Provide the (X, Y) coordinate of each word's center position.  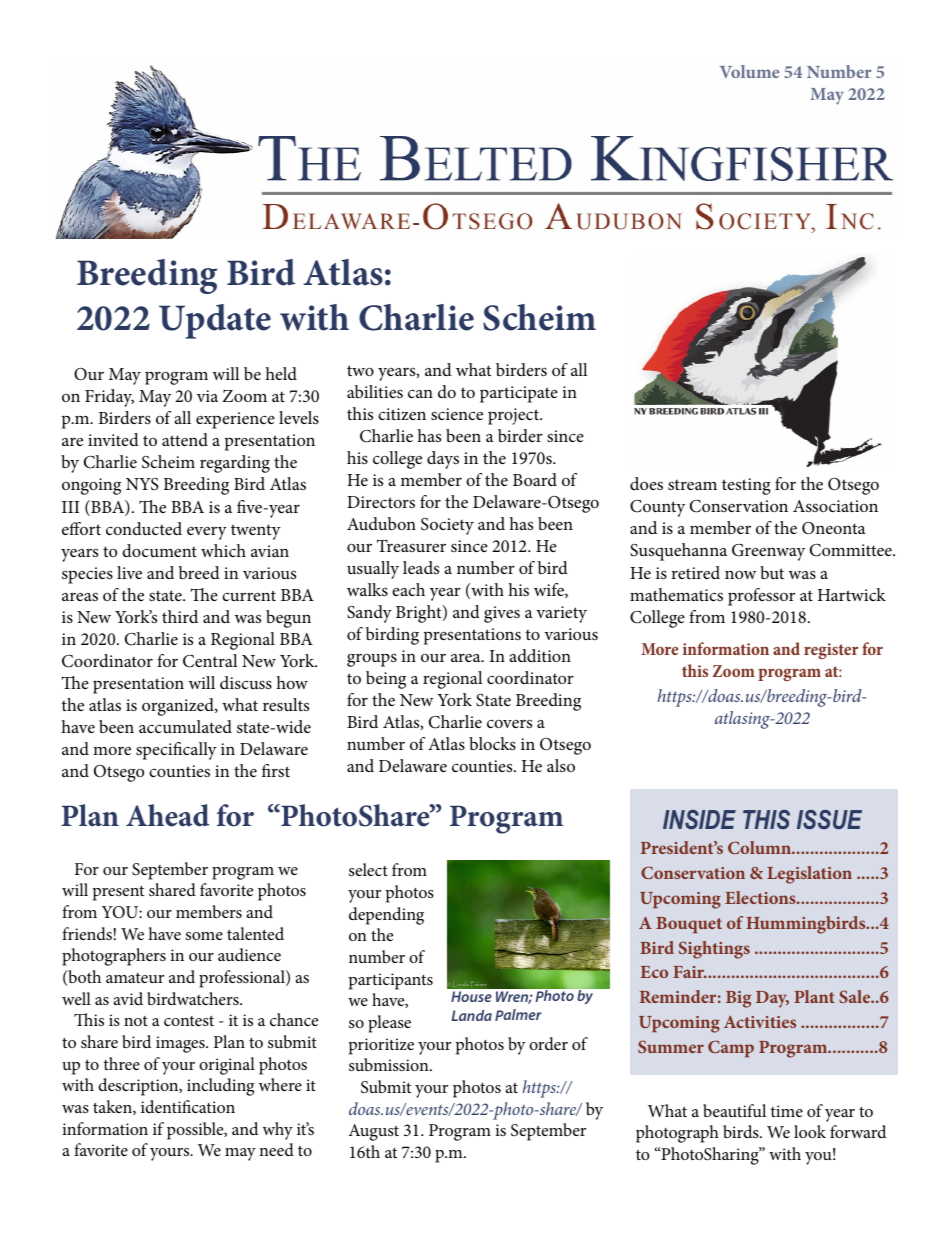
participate (519, 394)
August (373, 1132)
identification (188, 1106)
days (443, 460)
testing (746, 486)
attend (185, 439)
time (787, 1111)
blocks (492, 743)
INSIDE (699, 819)
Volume (749, 71)
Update (215, 321)
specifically (176, 751)
